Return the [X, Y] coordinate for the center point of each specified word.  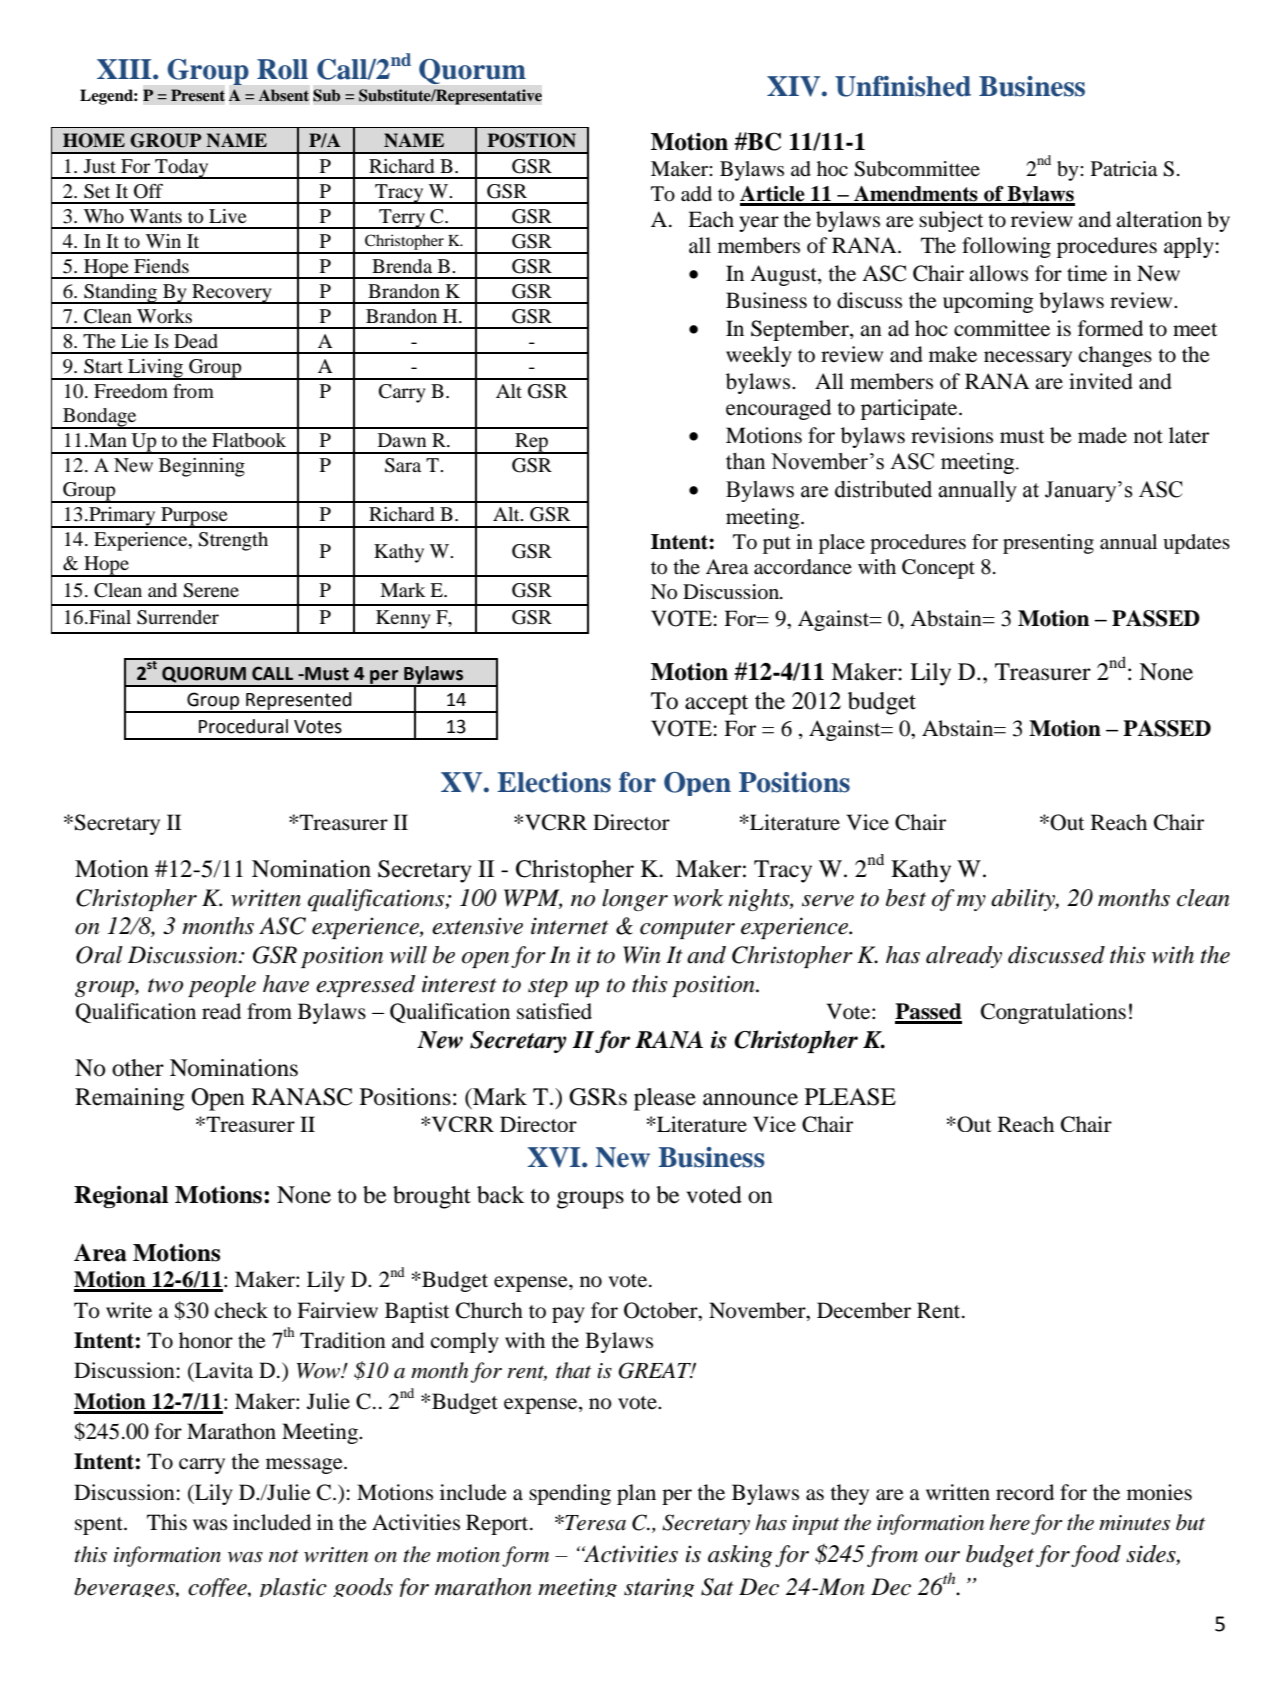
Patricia [1124, 169]
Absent [284, 95]
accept [716, 705]
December [864, 1310]
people [222, 986]
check [241, 1310]
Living [155, 369]
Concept [938, 569]
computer [687, 929]
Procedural [243, 726]
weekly [759, 356]
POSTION [531, 140]
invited [1101, 381]
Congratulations [1053, 1013]
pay [568, 1315]
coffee [218, 1587]
